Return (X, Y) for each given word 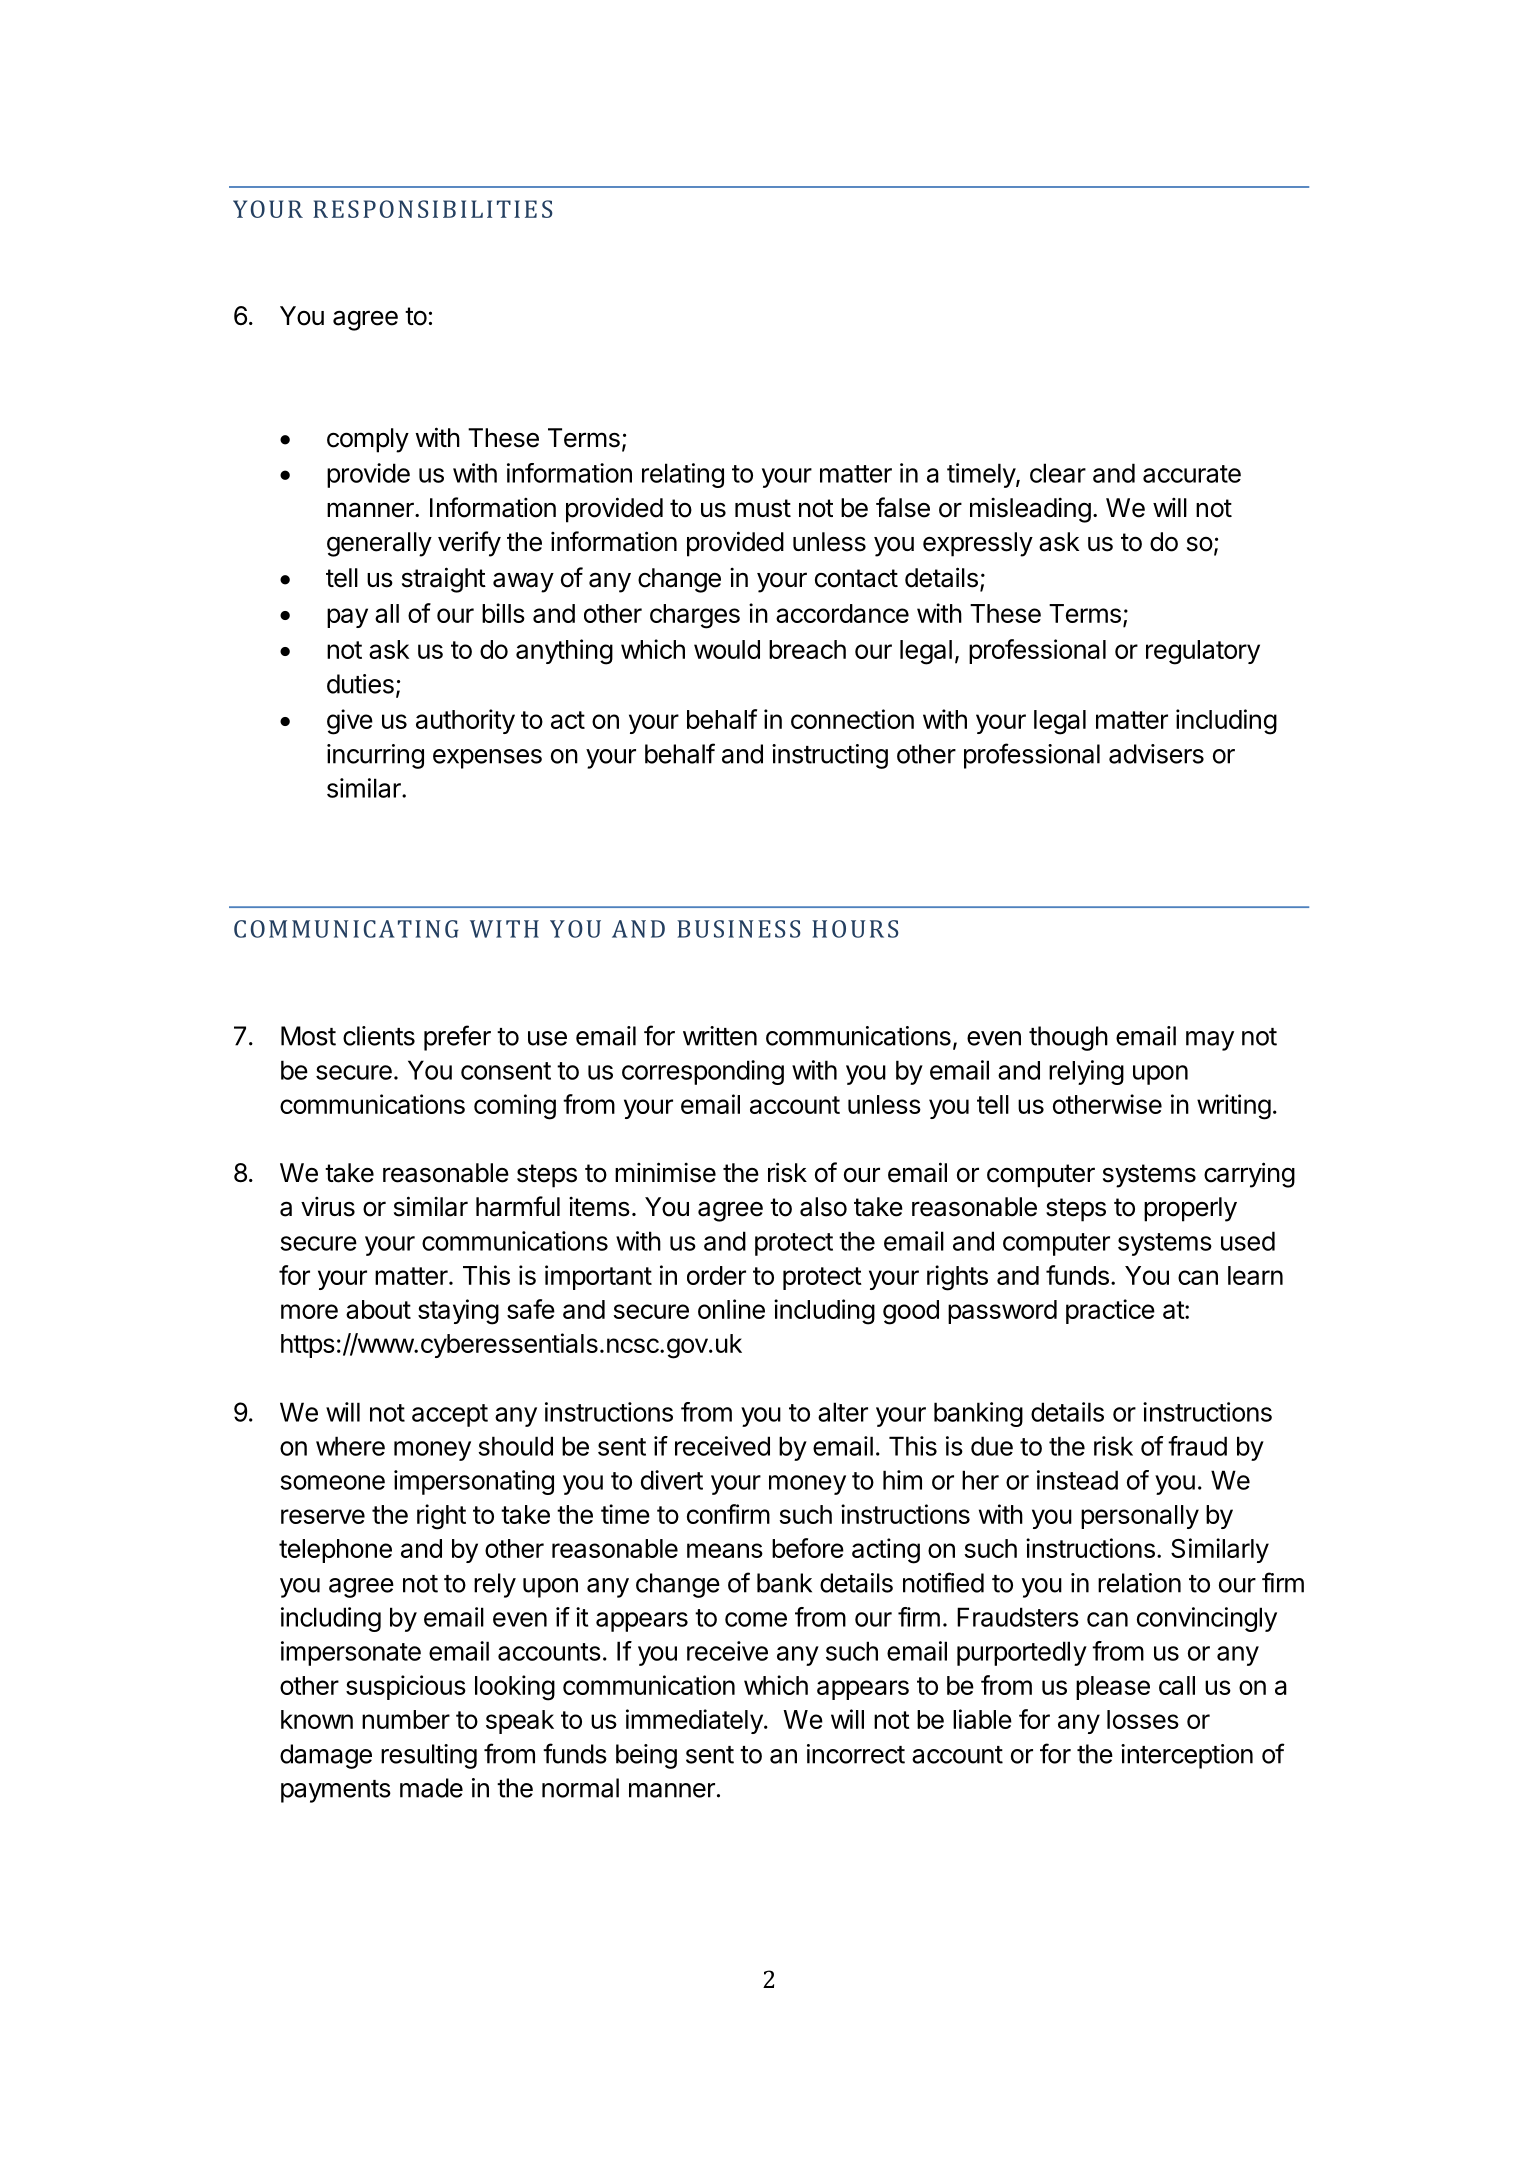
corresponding (703, 1072)
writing (1234, 1107)
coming (515, 1107)
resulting (429, 1756)
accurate (1192, 474)
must (763, 508)
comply (368, 440)
